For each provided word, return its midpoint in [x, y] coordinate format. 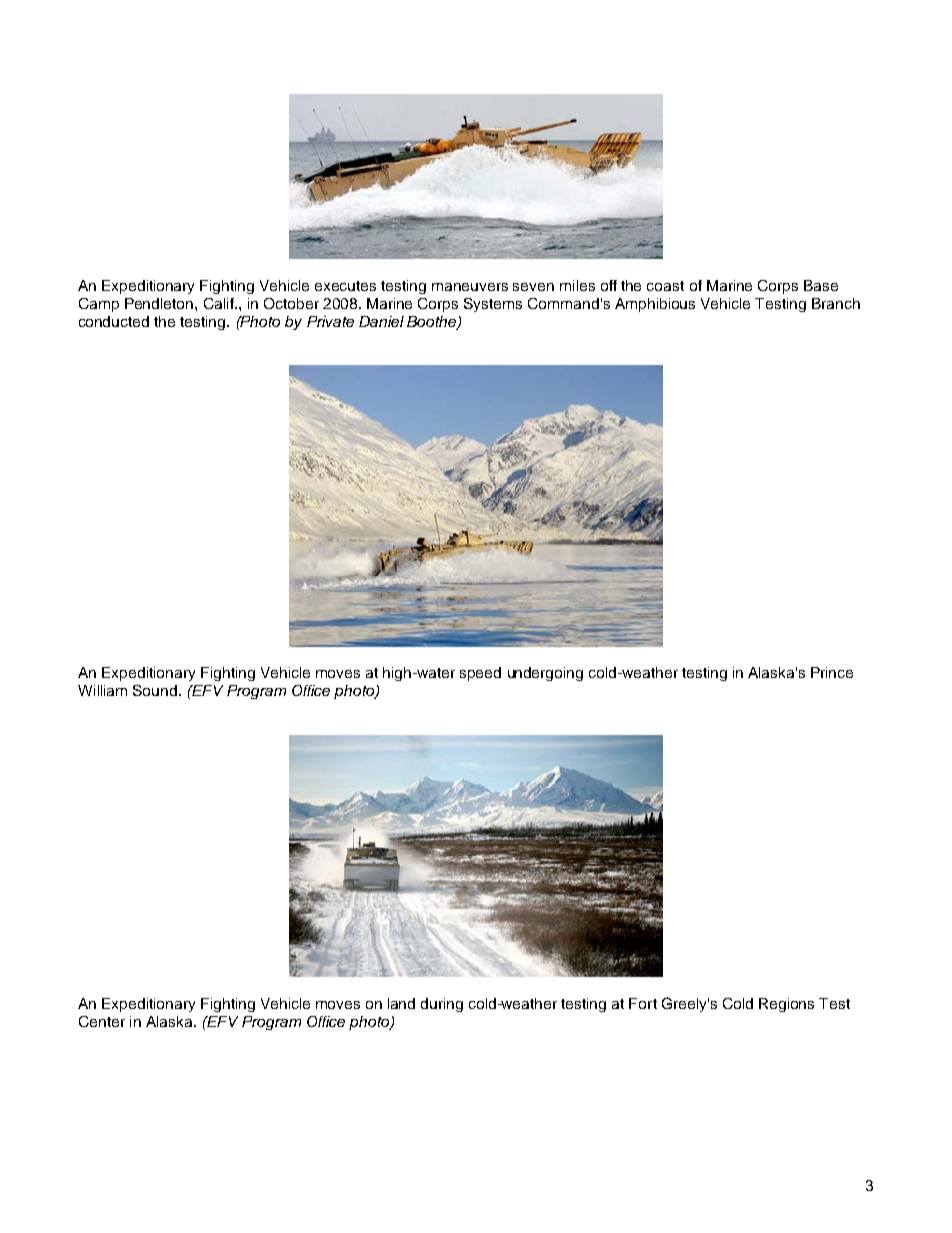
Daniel [381, 321]
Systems [493, 305]
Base [821, 285]
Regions [786, 1005]
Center [102, 1021]
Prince [832, 672]
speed [480, 674]
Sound [155, 690]
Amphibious [655, 305]
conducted [114, 321]
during [442, 1005]
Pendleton [160, 303]
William [102, 690]
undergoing [545, 674]
